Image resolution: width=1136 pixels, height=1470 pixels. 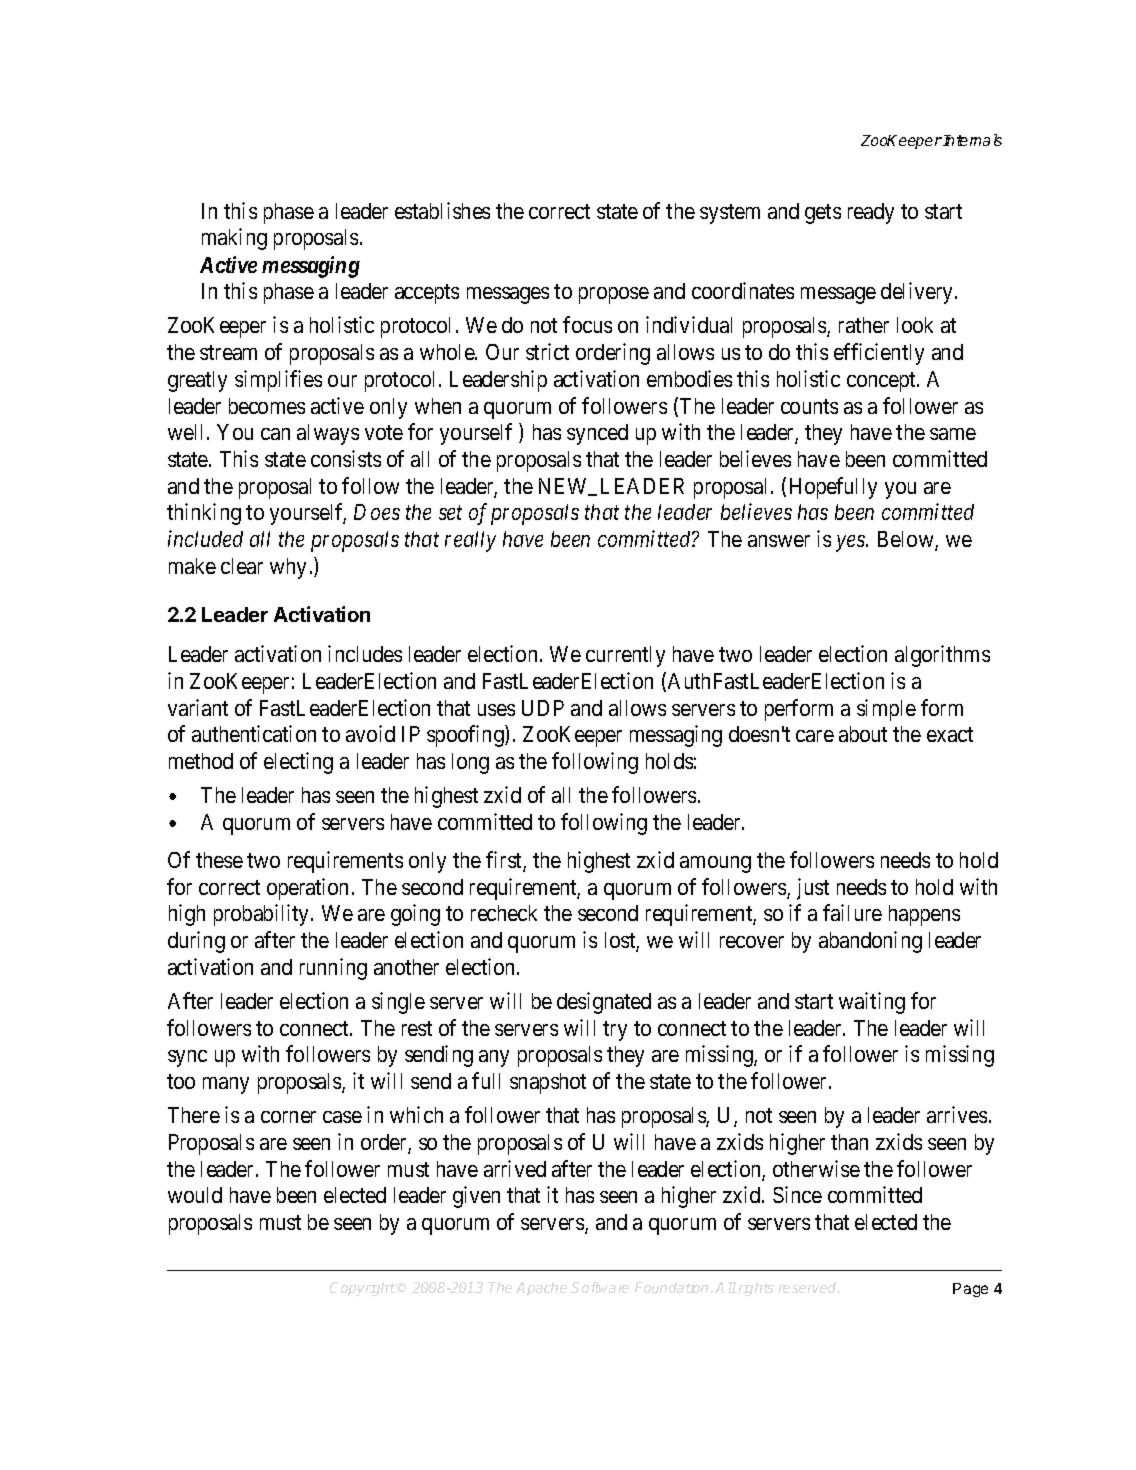 I want to click on establishes, so click(x=442, y=210).
